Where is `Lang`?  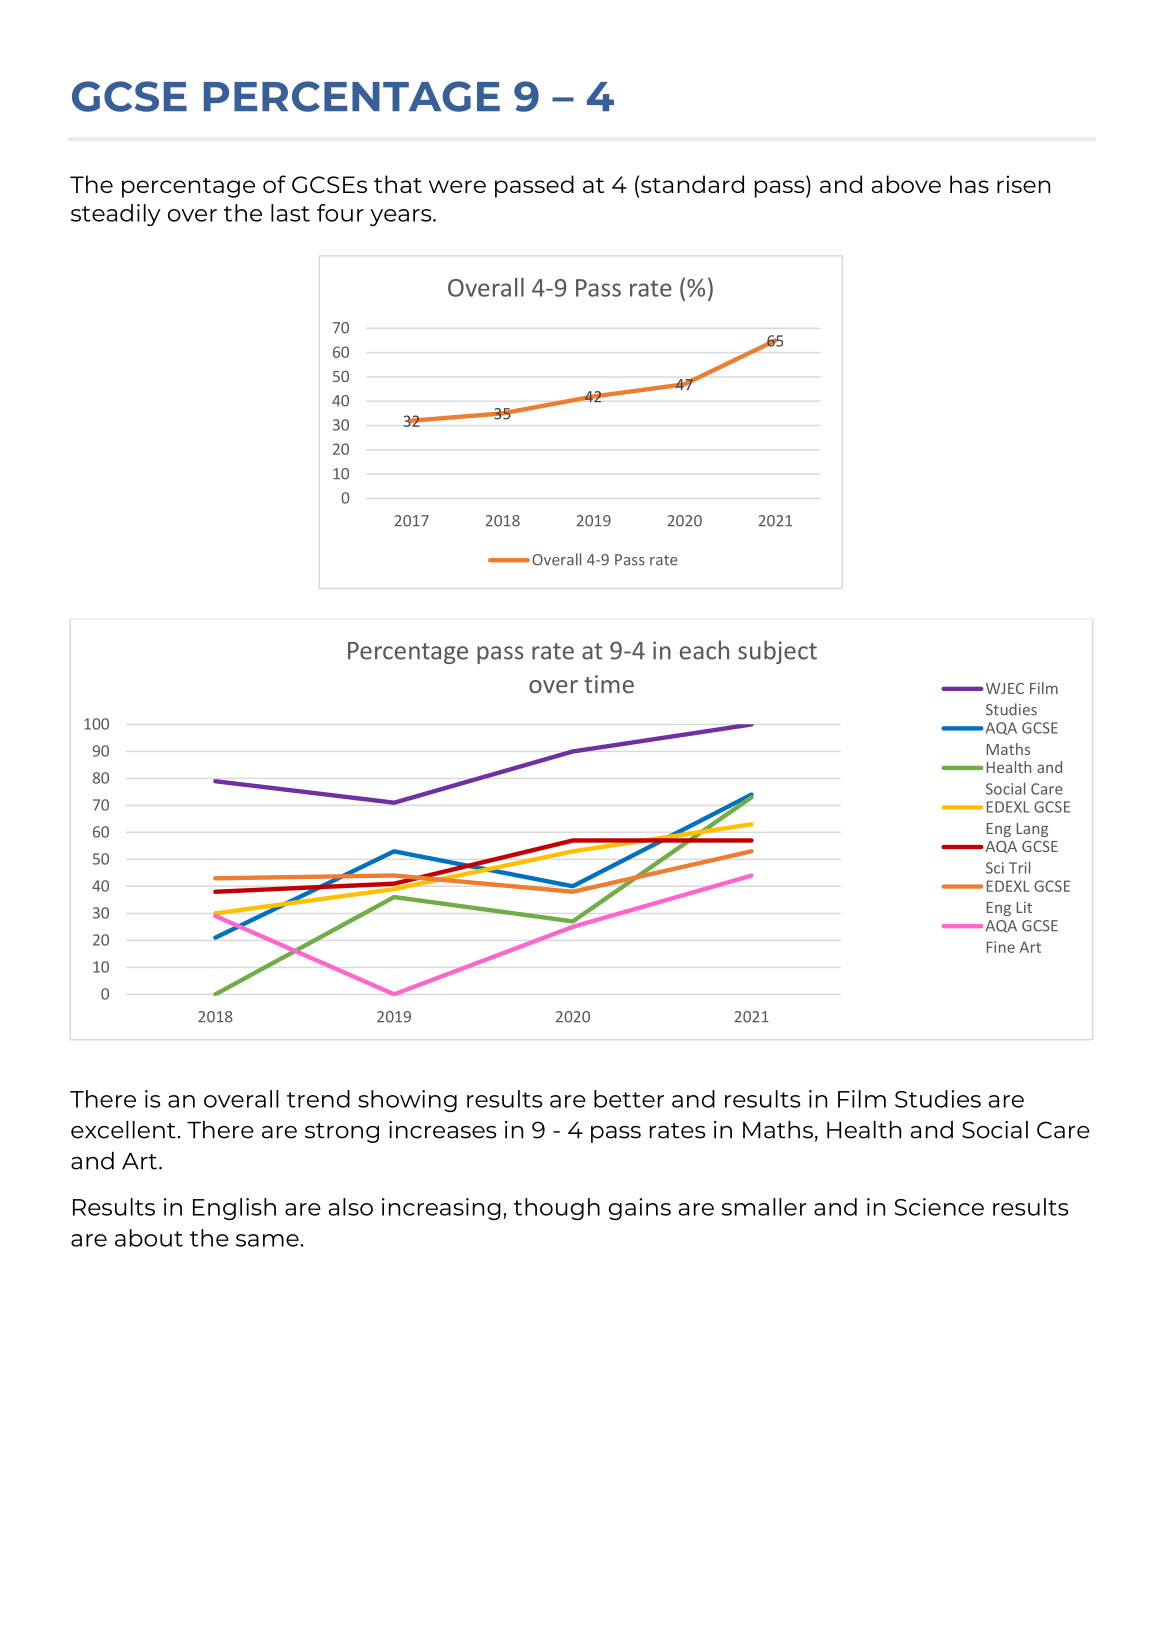 Lang is located at coordinates (1032, 830).
